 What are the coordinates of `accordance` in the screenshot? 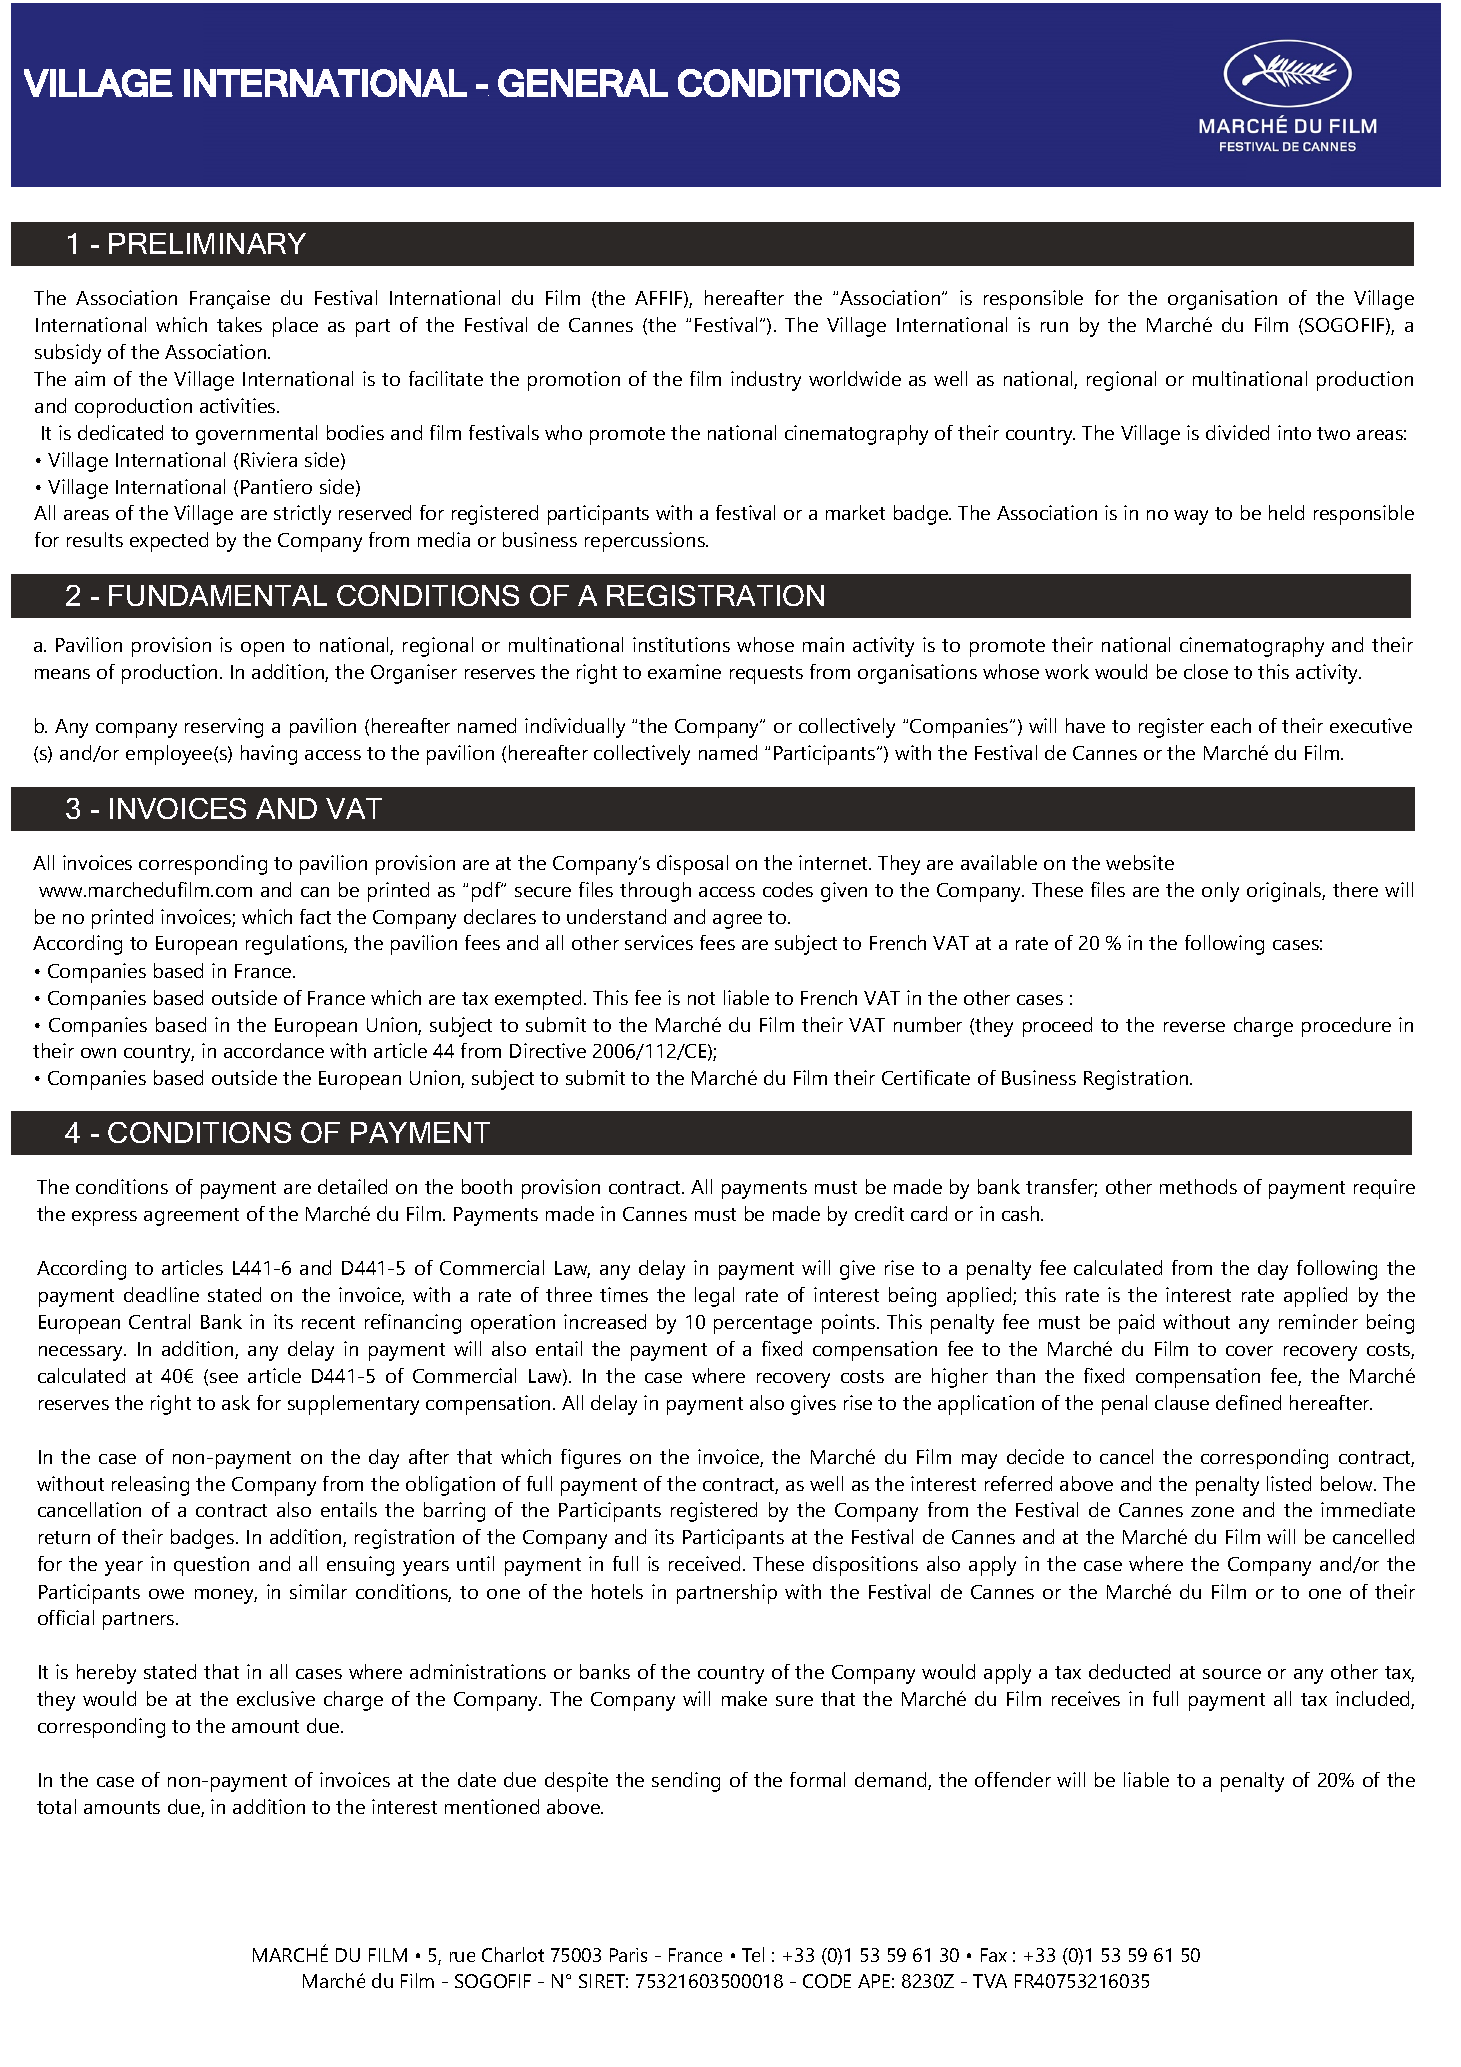 It's located at (274, 1050).
